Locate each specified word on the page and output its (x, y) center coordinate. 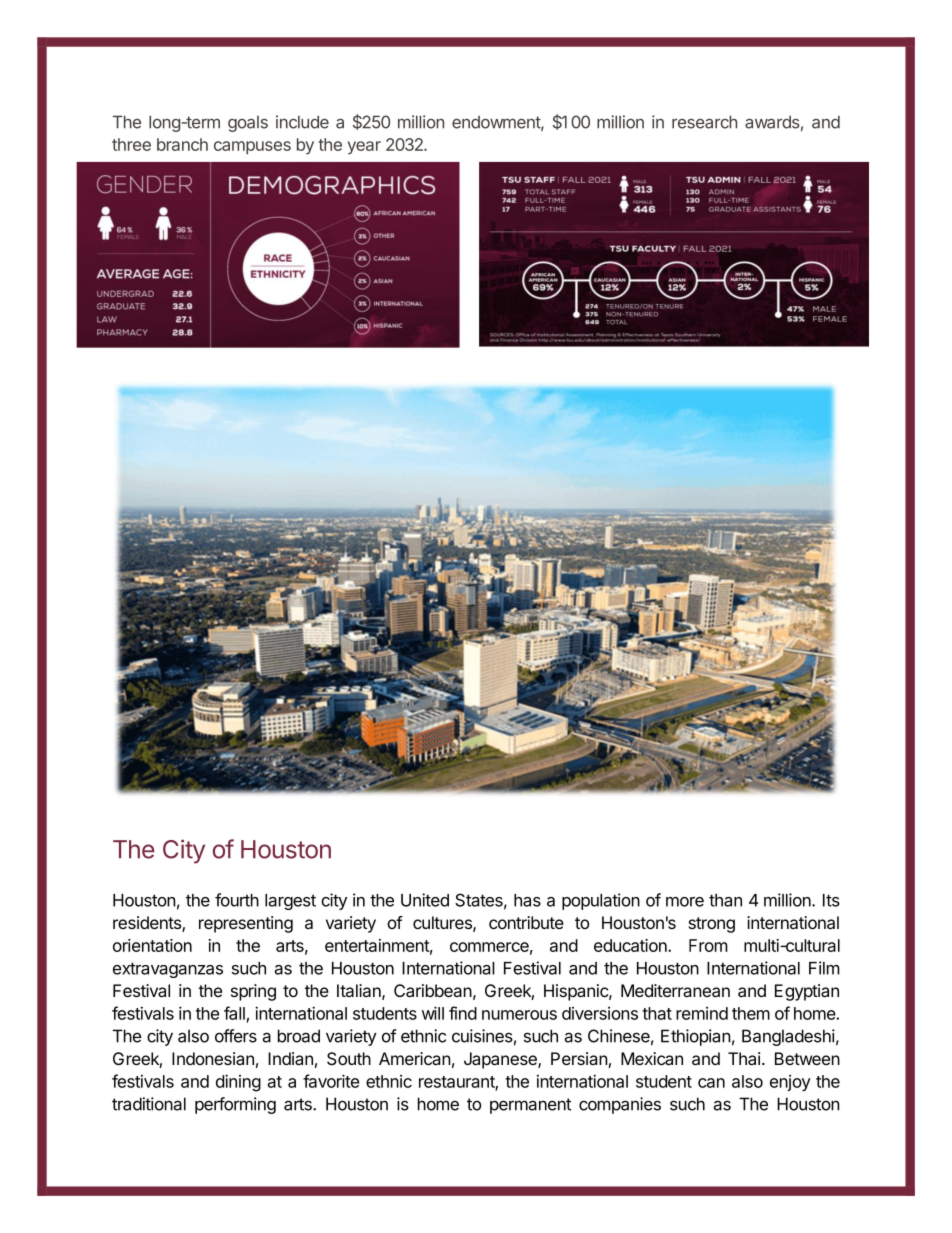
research (704, 122)
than (725, 900)
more (685, 902)
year (364, 148)
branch (182, 144)
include (302, 122)
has (527, 900)
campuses (252, 148)
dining (238, 1083)
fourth (237, 900)
